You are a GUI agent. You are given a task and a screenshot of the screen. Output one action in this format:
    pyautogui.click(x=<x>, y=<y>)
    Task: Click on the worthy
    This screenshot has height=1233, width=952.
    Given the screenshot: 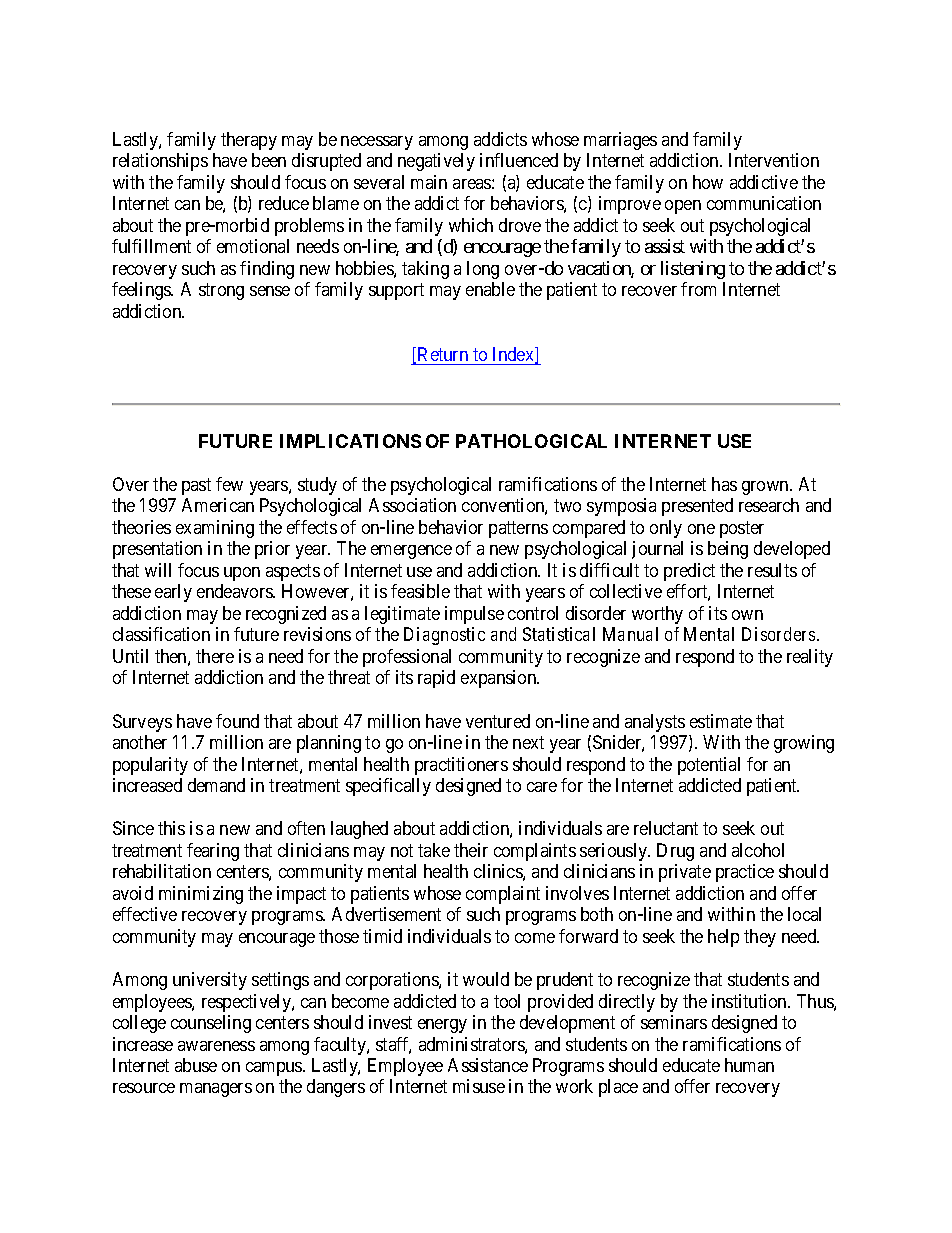 What is the action you would take?
    pyautogui.click(x=657, y=615)
